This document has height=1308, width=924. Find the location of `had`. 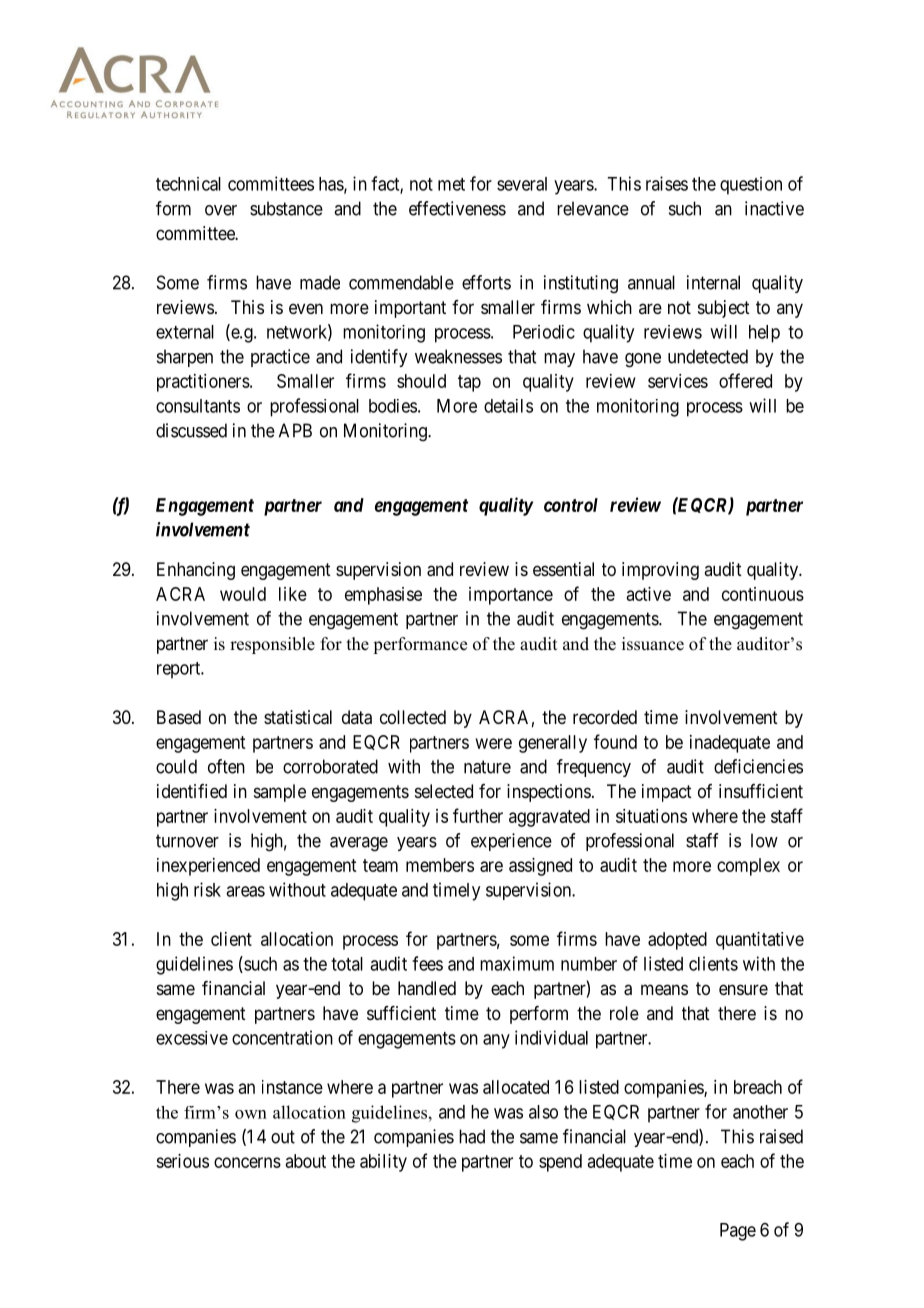

had is located at coordinates (472, 1136).
